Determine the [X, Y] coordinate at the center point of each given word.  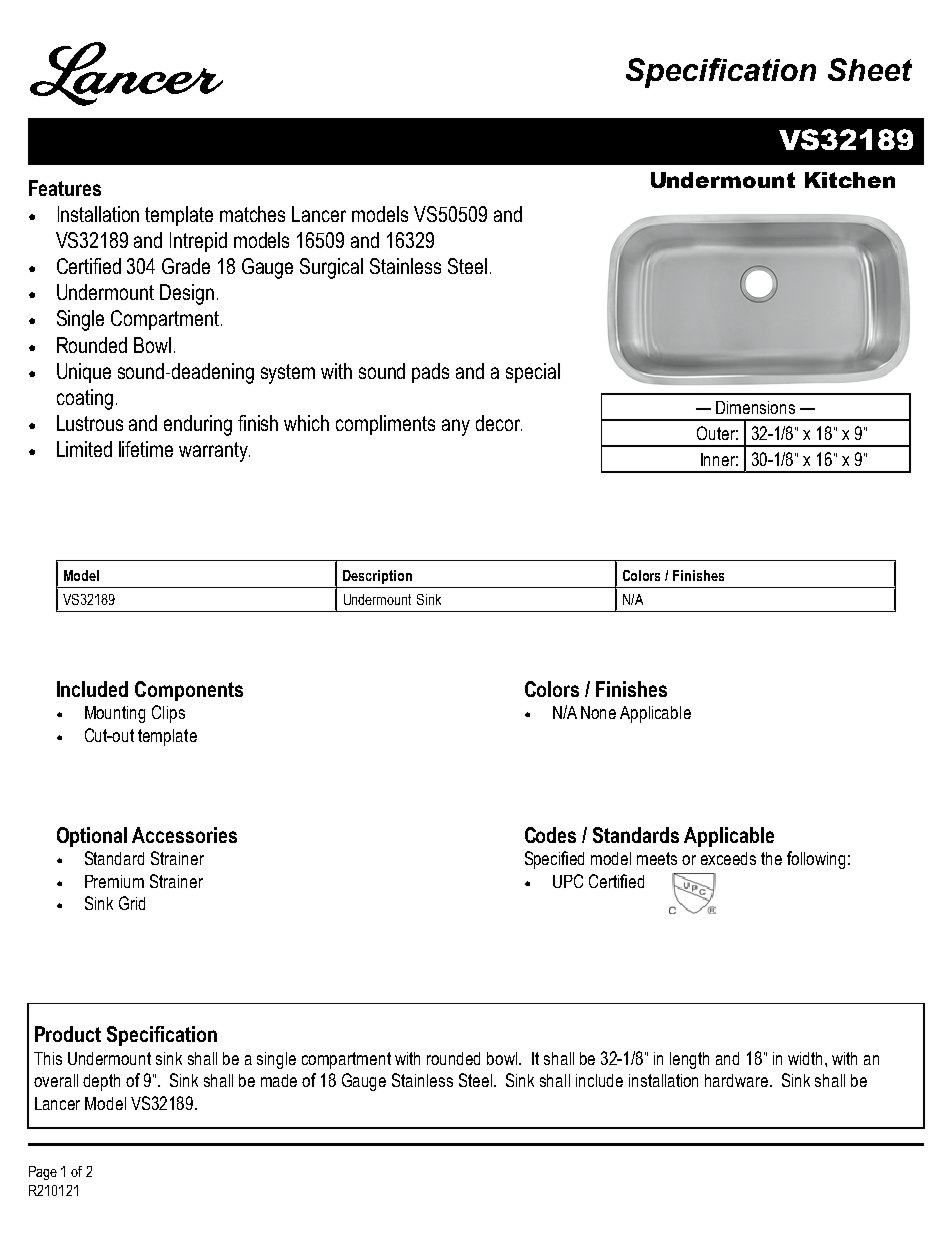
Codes [550, 835]
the [771, 858]
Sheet [870, 69]
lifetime [146, 449]
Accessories [184, 835]
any [456, 427]
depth [101, 1082]
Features [65, 188]
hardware [736, 1080]
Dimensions [755, 407]
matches [252, 214]
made [279, 1080]
